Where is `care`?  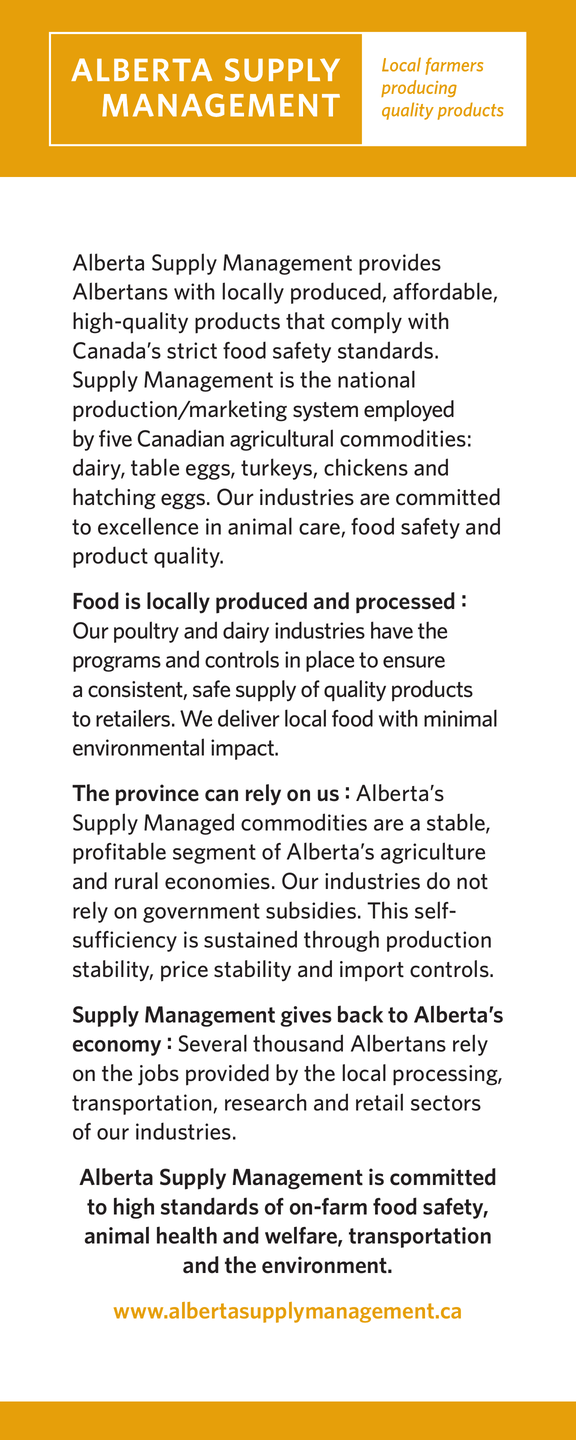
care is located at coordinates (320, 530).
